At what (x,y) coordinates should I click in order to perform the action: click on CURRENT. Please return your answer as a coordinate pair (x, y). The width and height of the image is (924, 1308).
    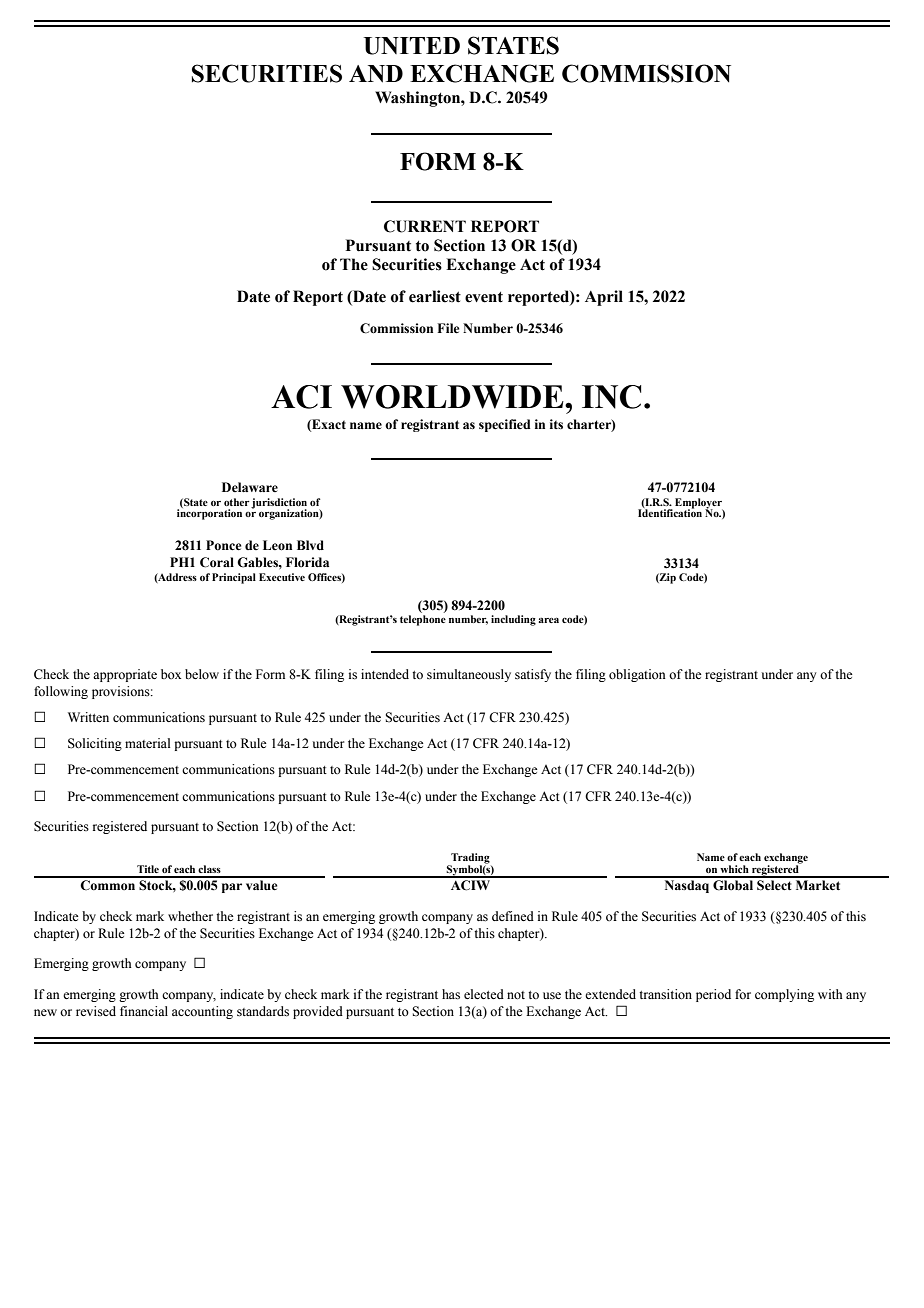
    Looking at the image, I should click on (425, 226).
